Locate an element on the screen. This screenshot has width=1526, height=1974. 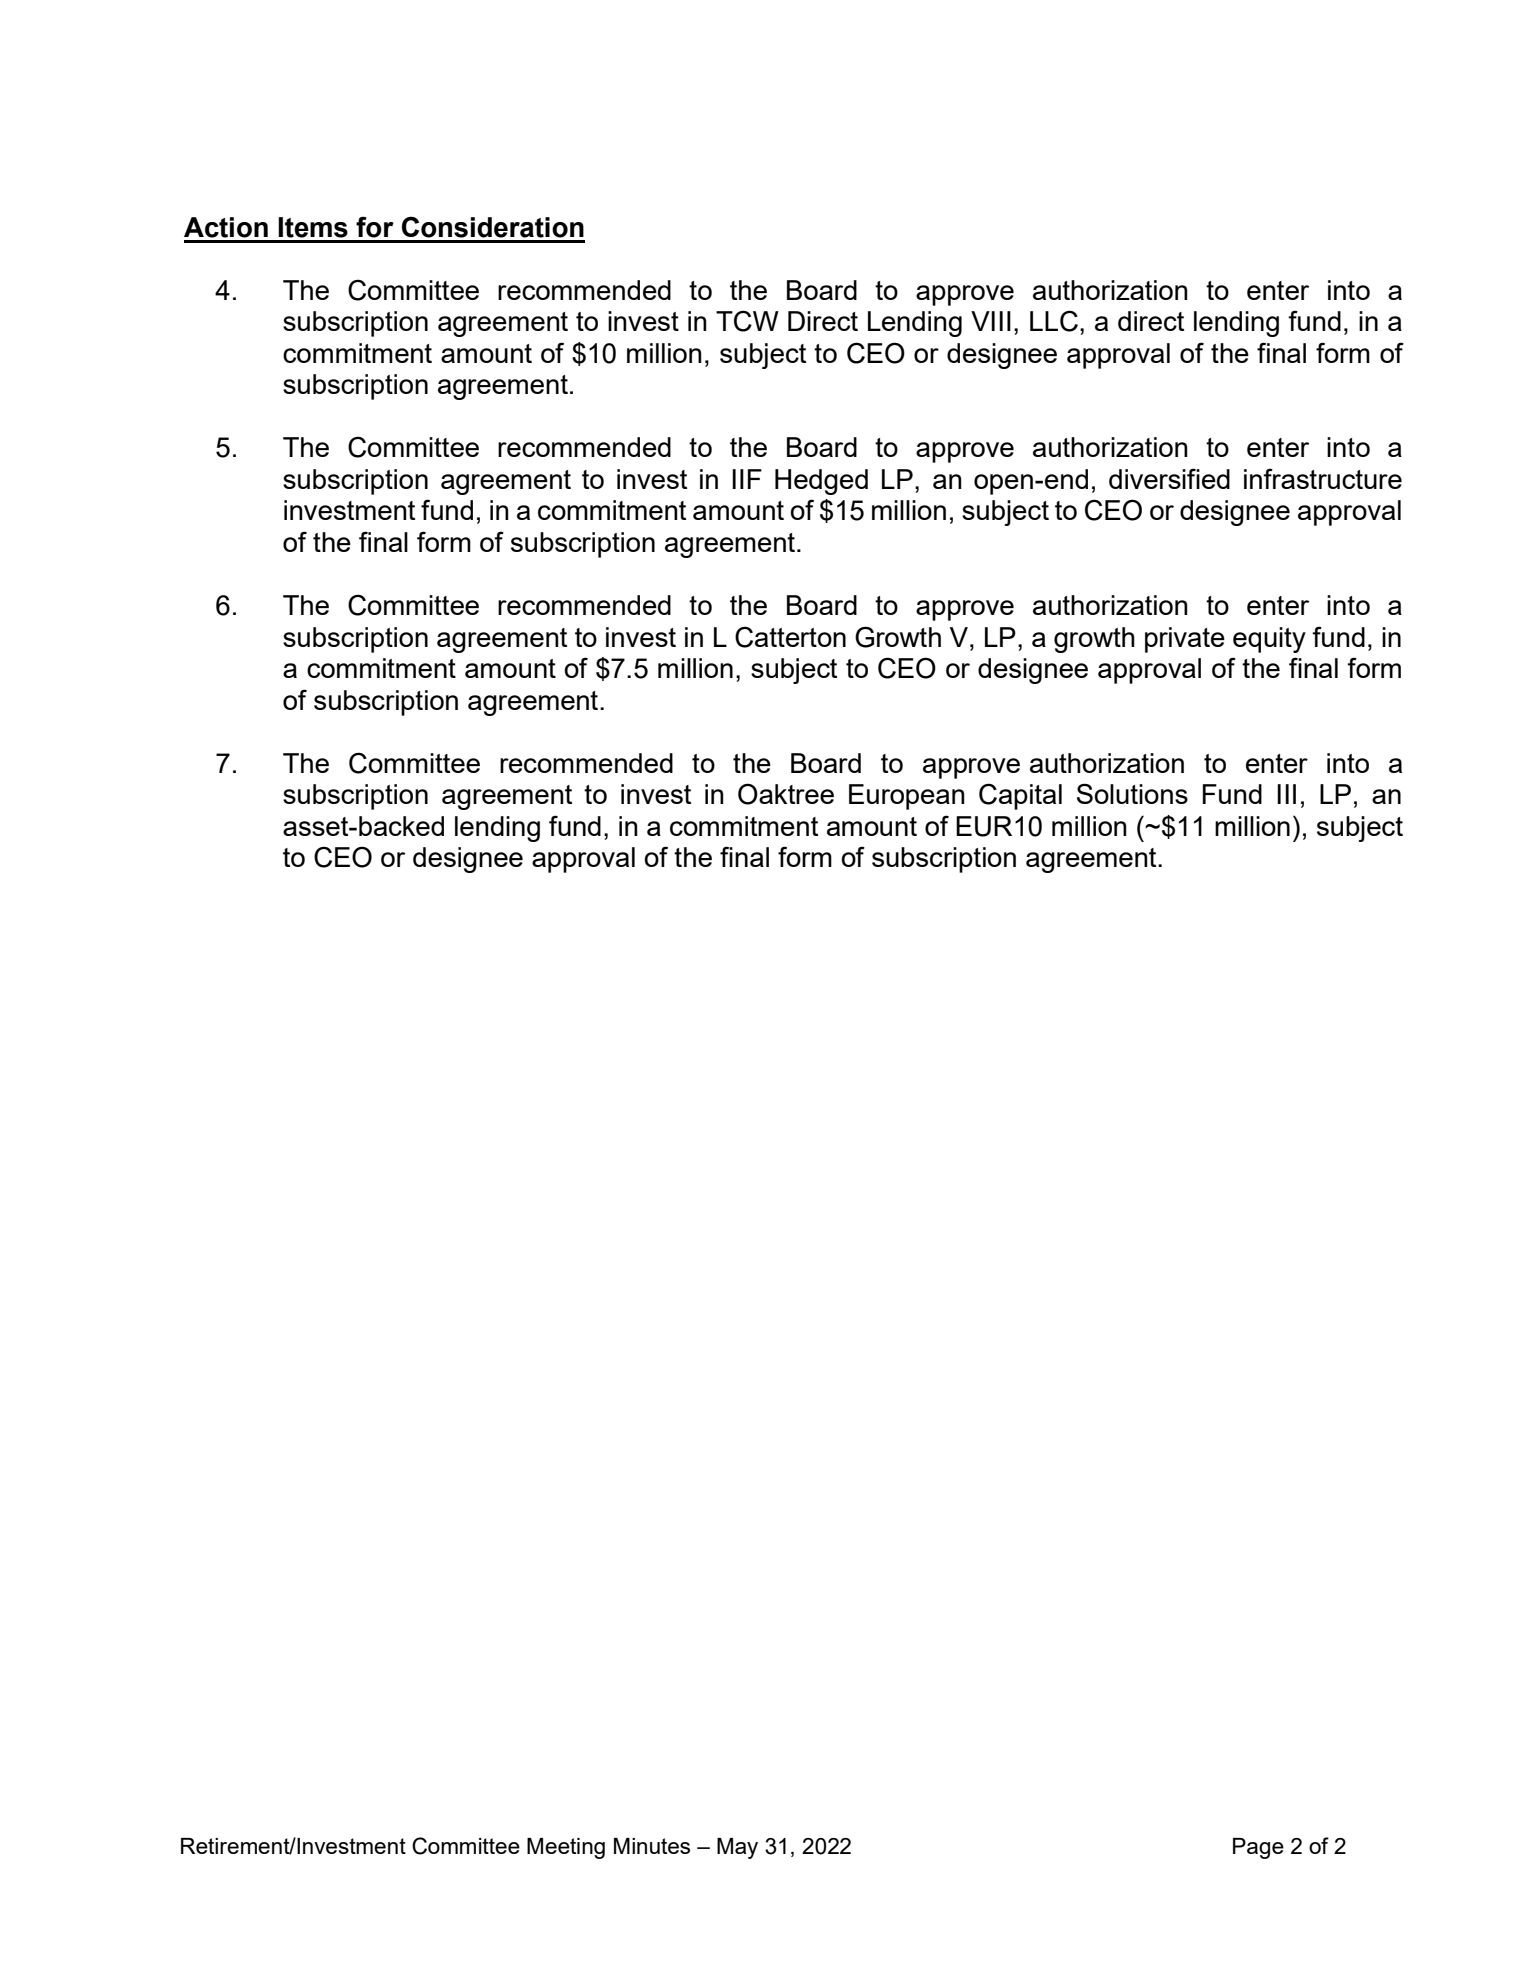
European is located at coordinates (907, 797).
